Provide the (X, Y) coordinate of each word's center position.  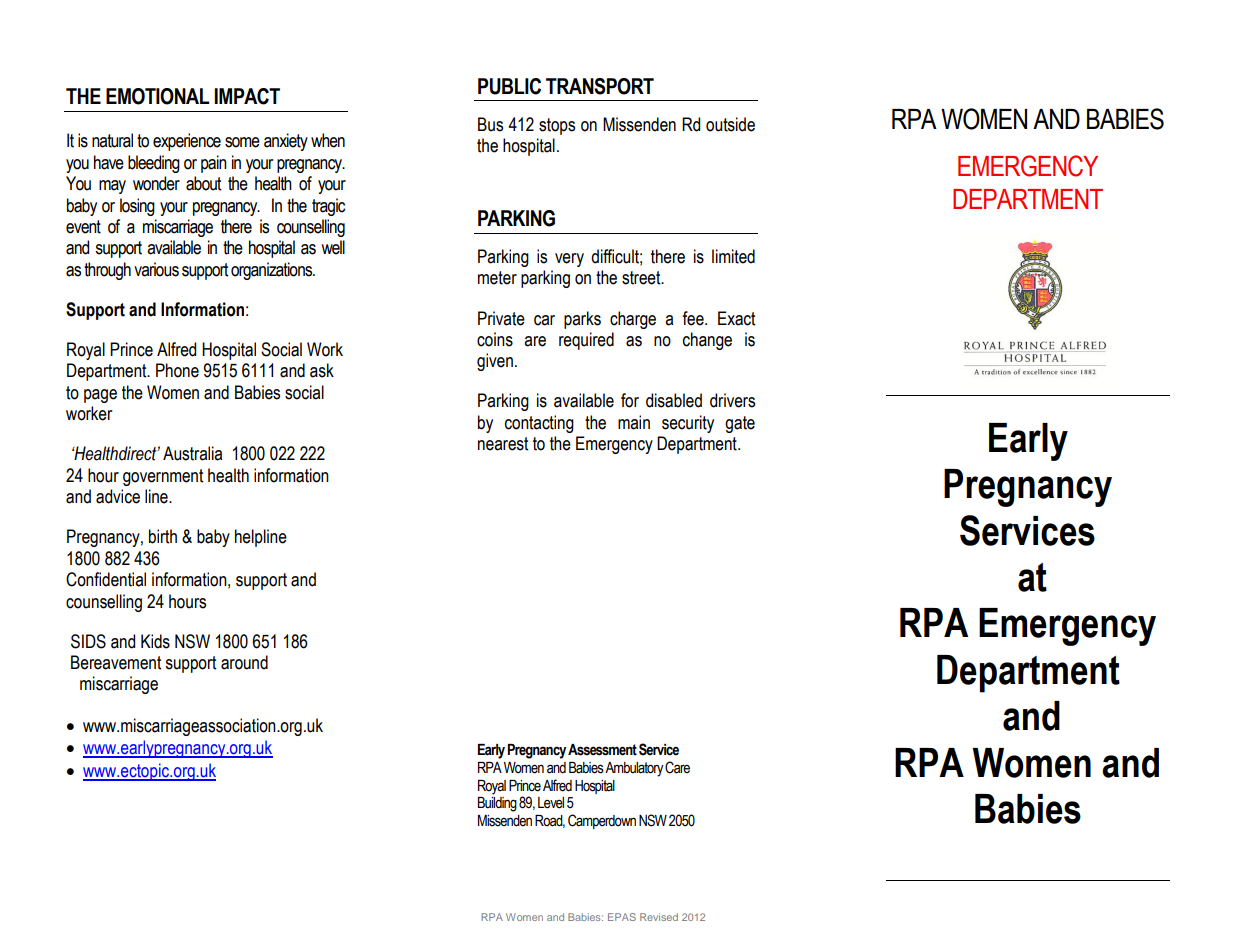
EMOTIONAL (157, 96)
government (163, 477)
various (156, 269)
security (688, 424)
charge (633, 320)
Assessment (602, 750)
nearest (503, 444)
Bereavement (116, 662)
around (244, 662)
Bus (490, 124)
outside (730, 124)
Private (501, 318)
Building (497, 804)
